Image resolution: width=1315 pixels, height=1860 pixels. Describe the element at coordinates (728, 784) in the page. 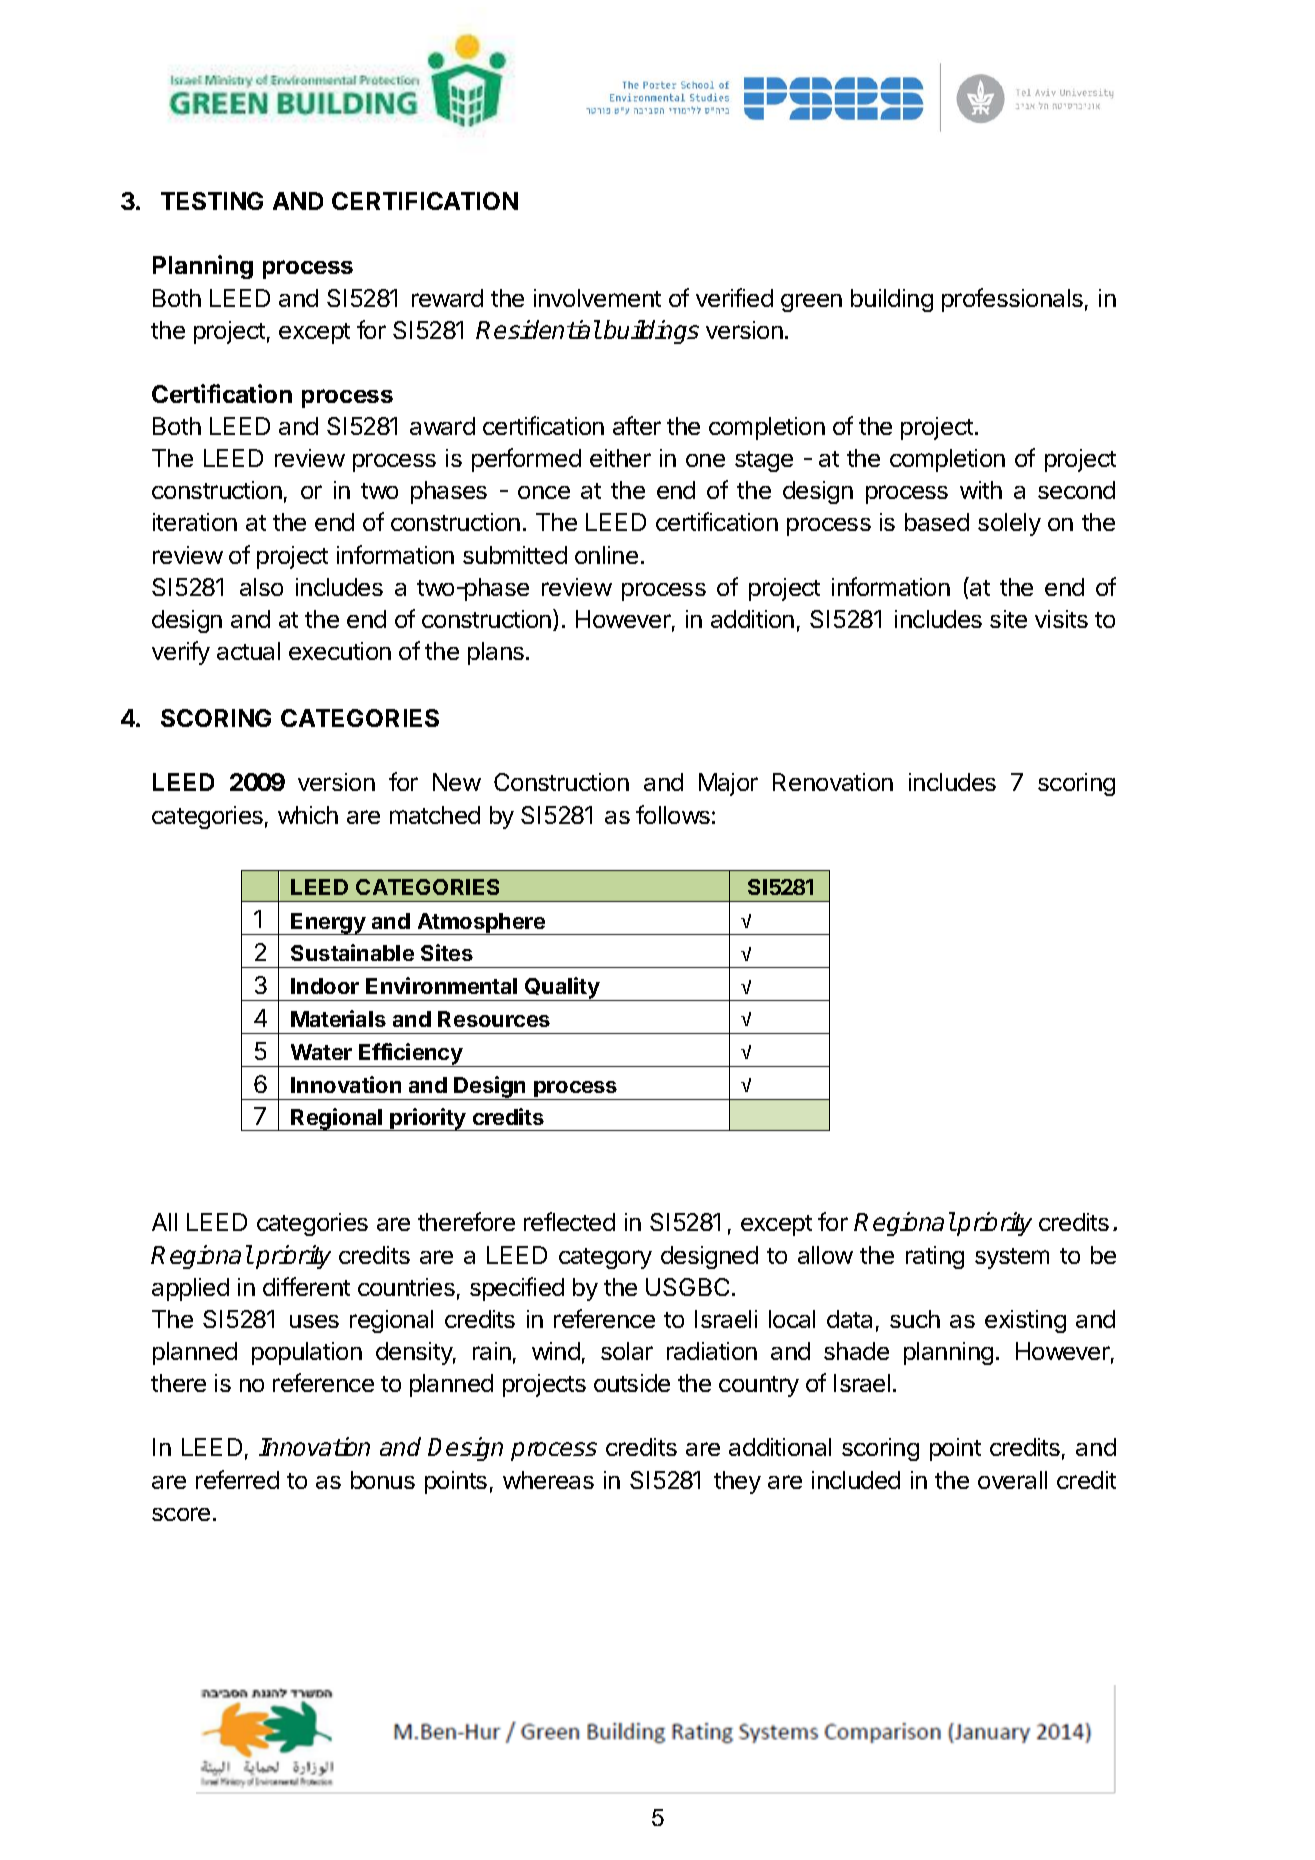

I see `Major` at that location.
